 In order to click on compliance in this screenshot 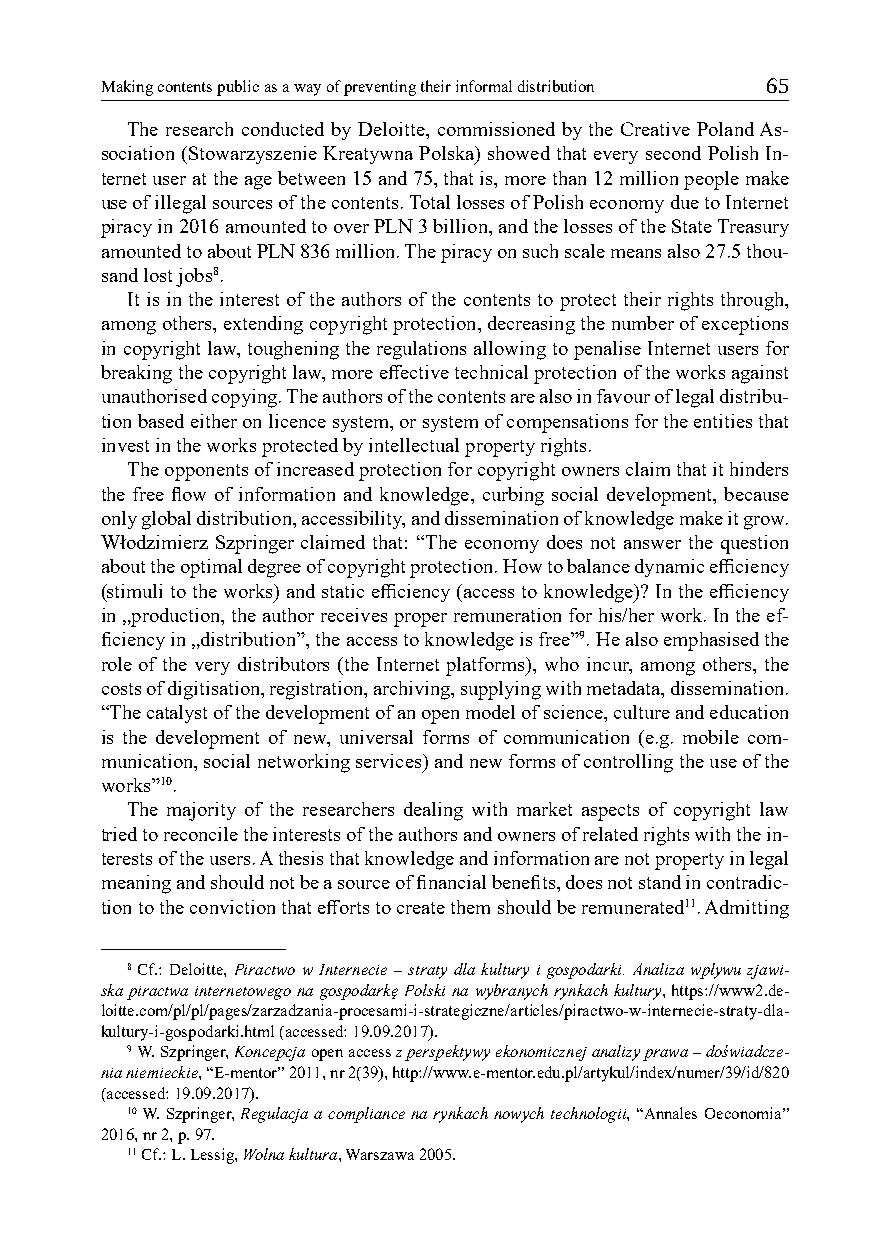, I will do `click(366, 1115)`.
